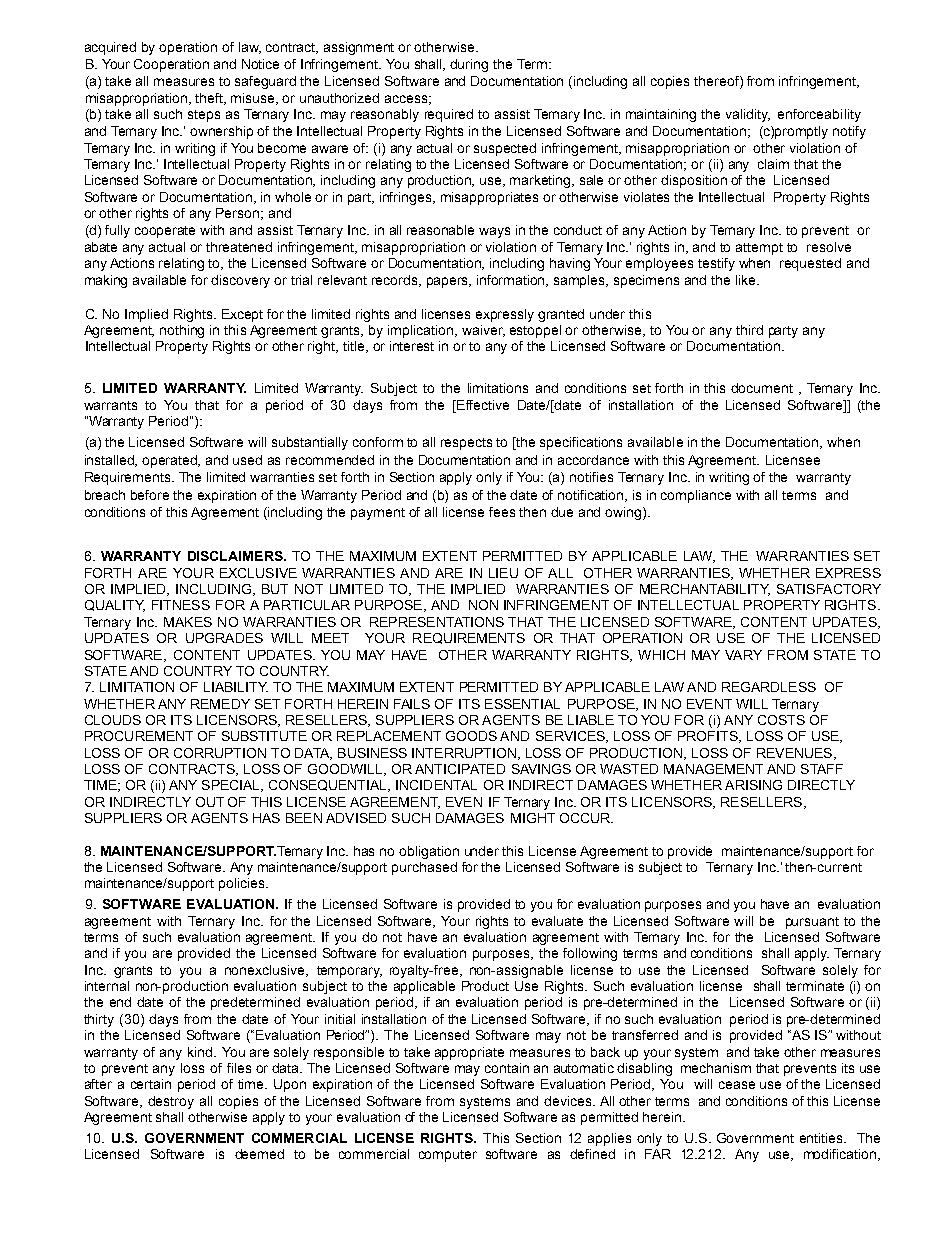 This document has height=1233, width=952. Describe the element at coordinates (812, 923) in the document. I see `pursuant` at that location.
